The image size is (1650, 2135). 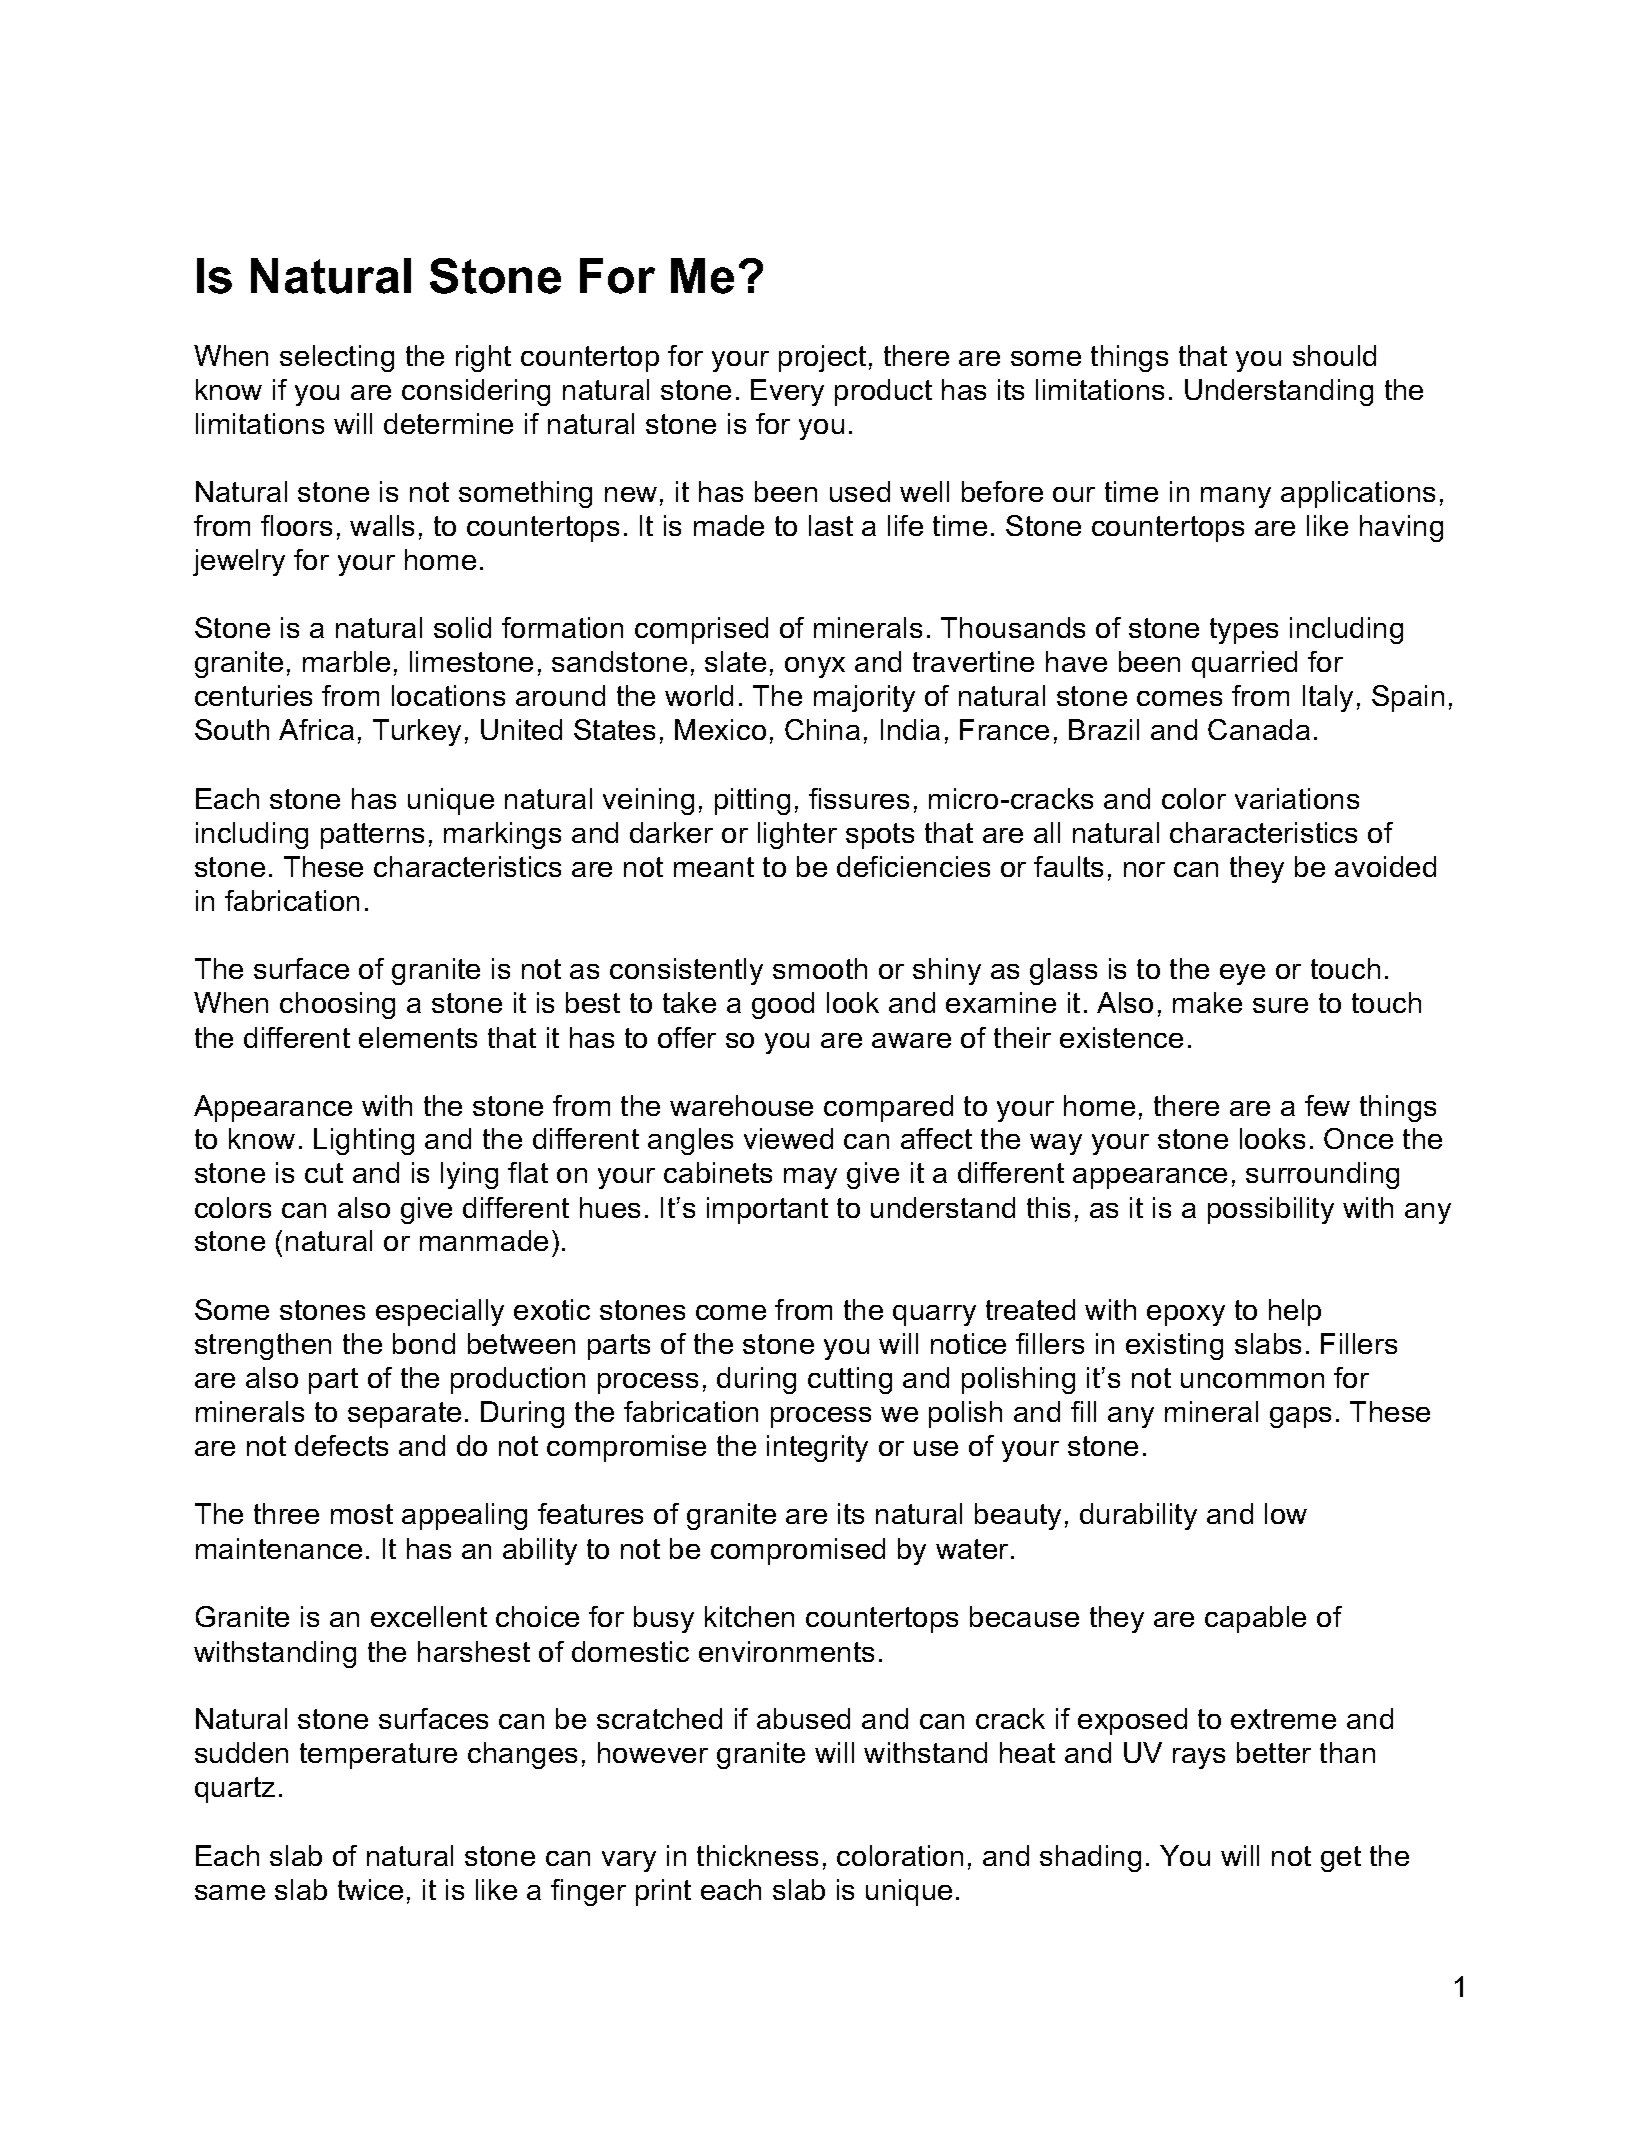 What do you see at coordinates (787, 392) in the screenshot?
I see `Every` at bounding box center [787, 392].
